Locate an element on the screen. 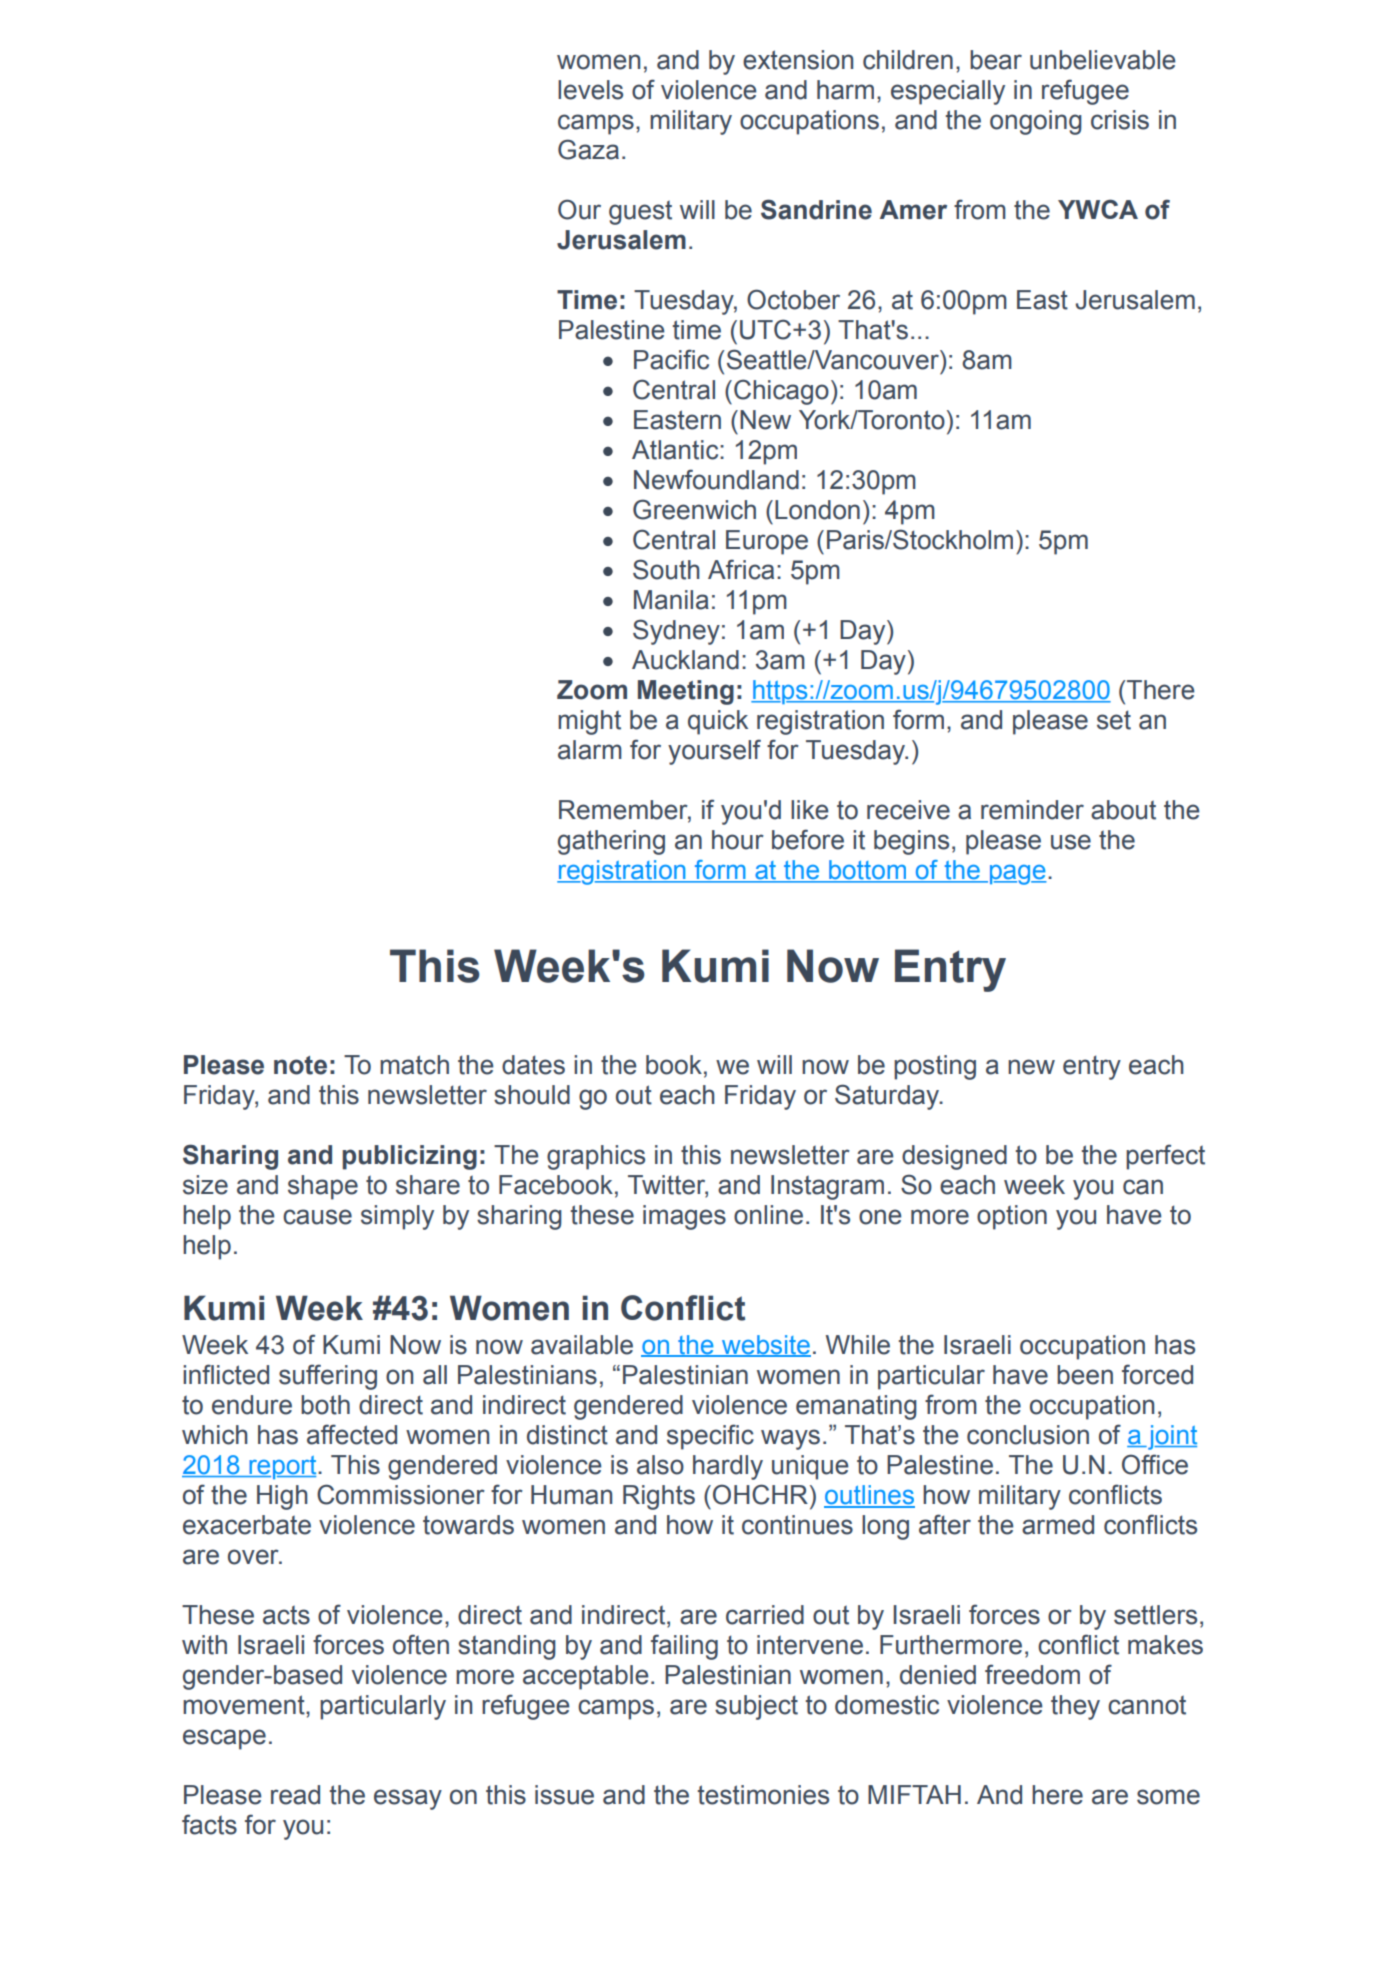 This screenshot has height=1974, width=1396. ongoing is located at coordinates (1036, 122).
